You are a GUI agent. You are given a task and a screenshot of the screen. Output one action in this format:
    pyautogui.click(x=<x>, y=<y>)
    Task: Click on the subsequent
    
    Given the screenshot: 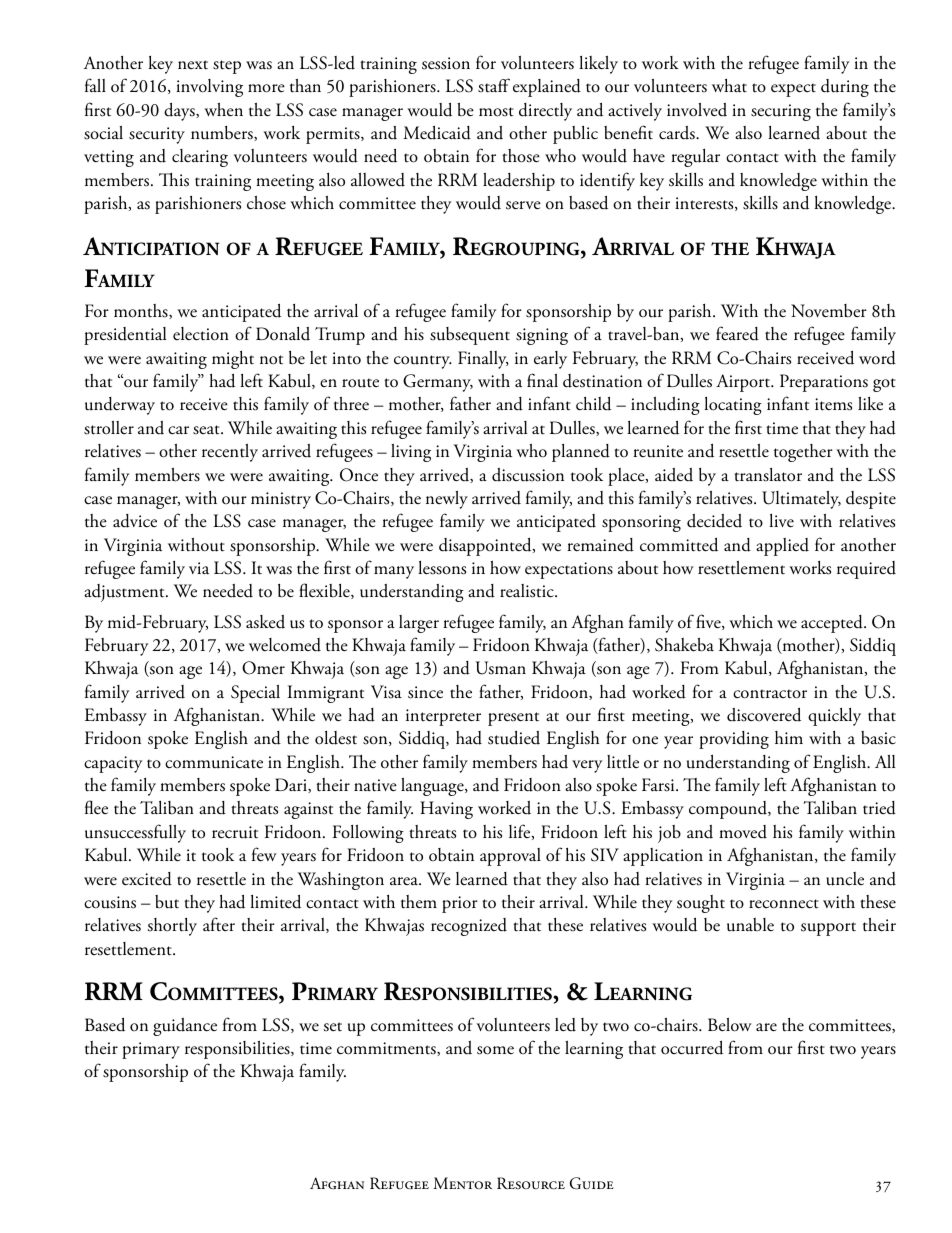 What is the action you would take?
    pyautogui.click(x=470, y=336)
